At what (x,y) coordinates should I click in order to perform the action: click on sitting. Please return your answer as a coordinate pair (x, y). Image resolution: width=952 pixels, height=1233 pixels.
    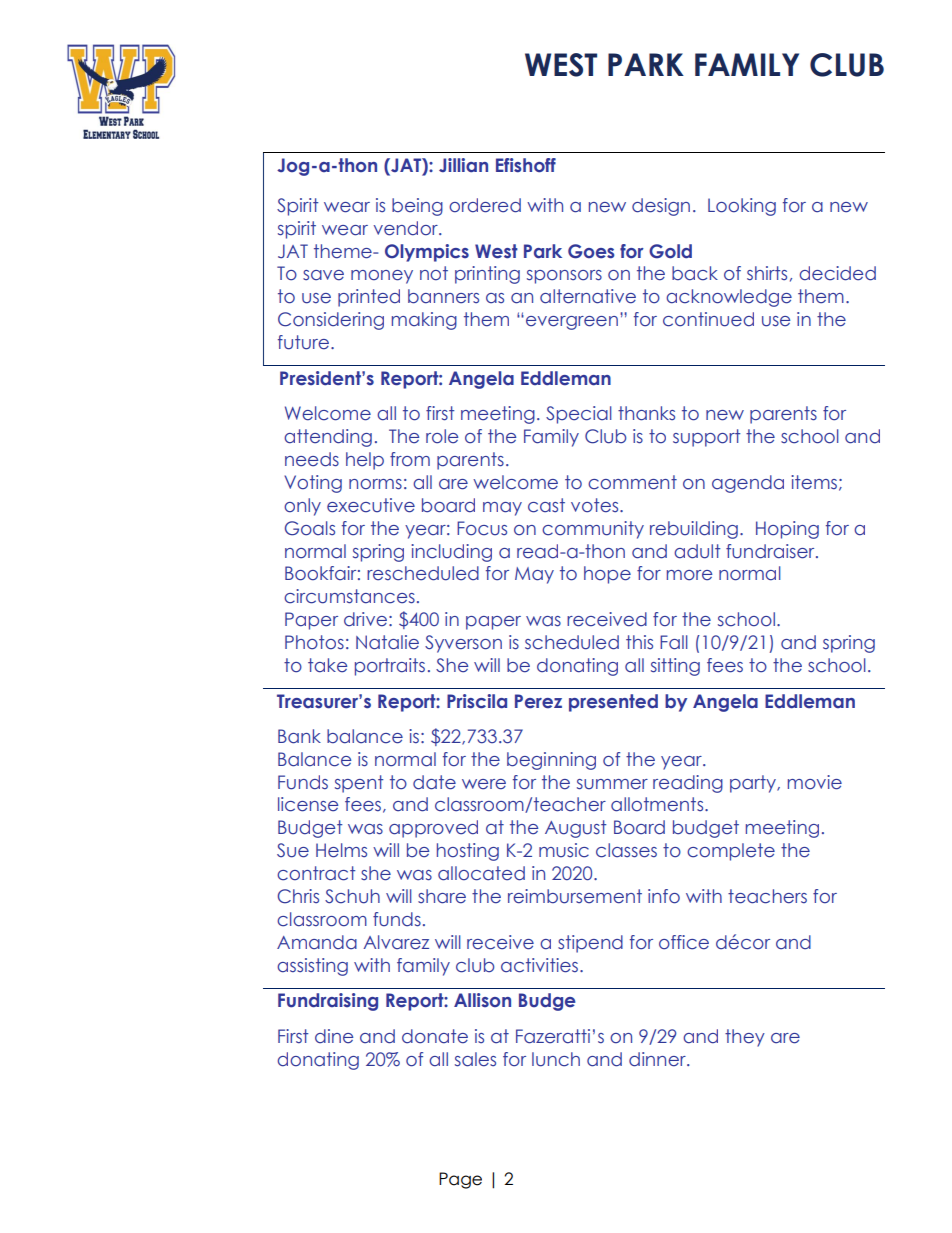
    Looking at the image, I should click on (675, 667).
